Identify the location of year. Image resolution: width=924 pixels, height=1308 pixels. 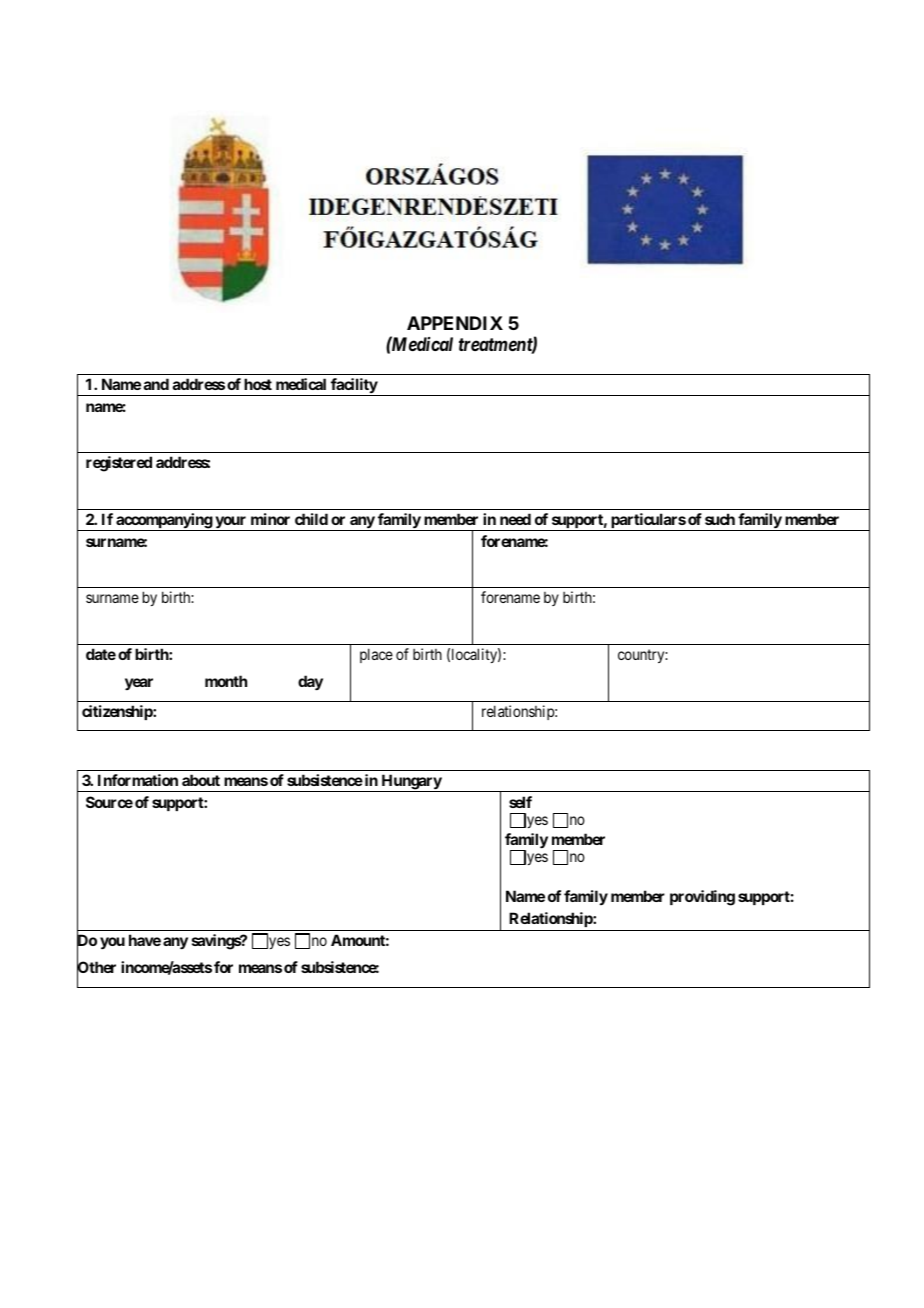
(139, 684).
